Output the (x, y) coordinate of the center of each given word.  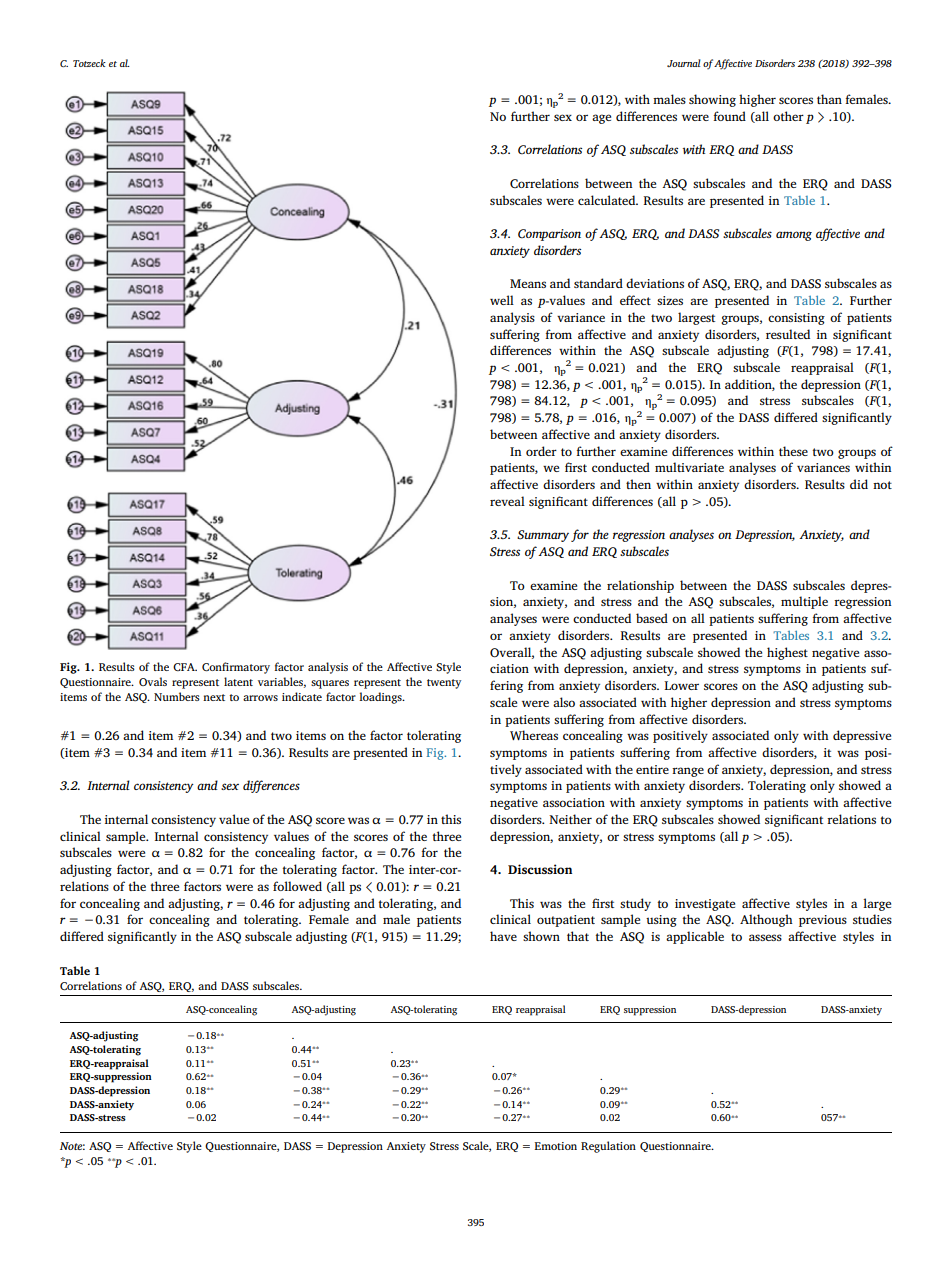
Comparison (549, 235)
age (601, 119)
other (788, 116)
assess (765, 937)
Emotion (556, 1146)
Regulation (608, 1147)
